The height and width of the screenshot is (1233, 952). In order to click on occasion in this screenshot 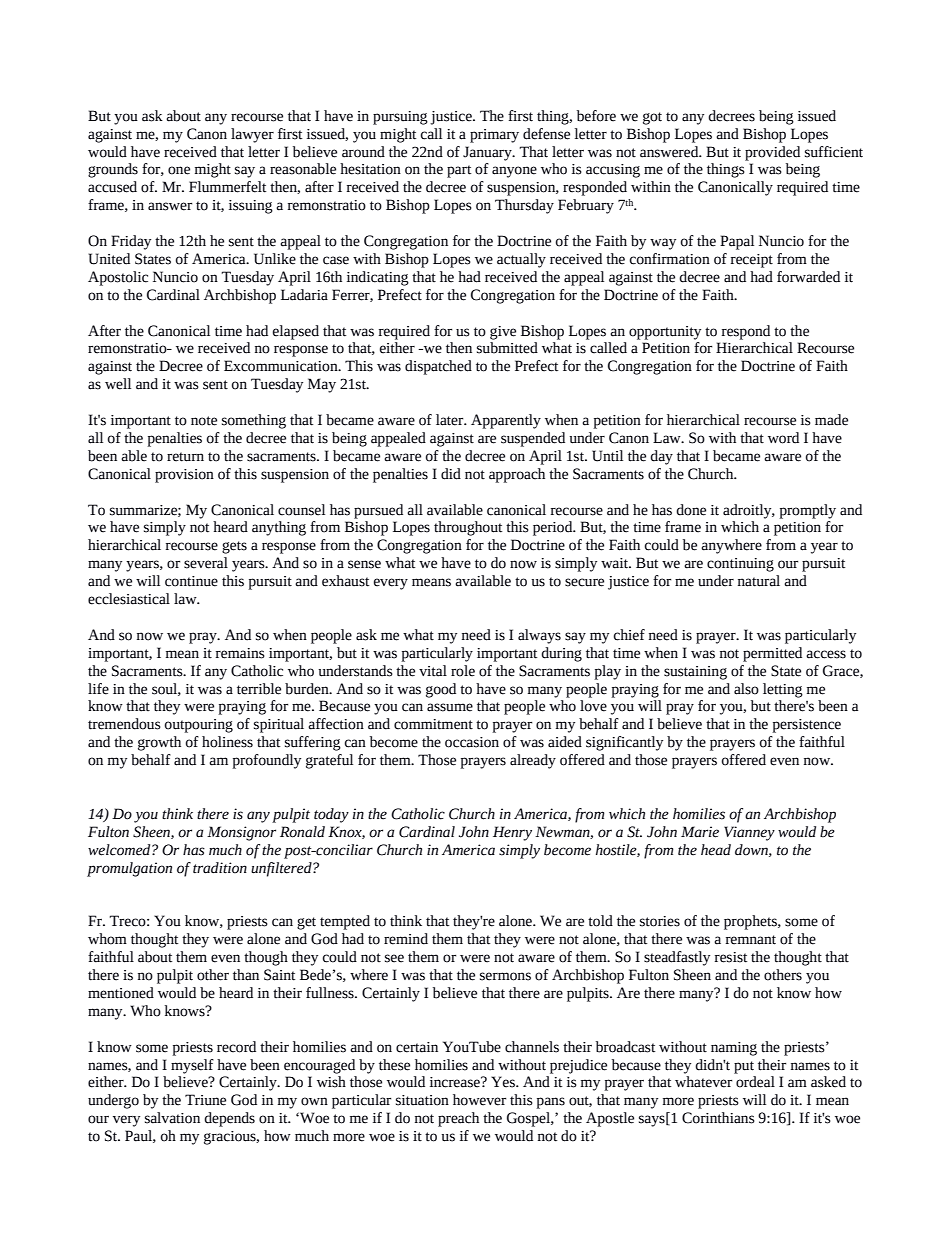, I will do `click(472, 742)`.
